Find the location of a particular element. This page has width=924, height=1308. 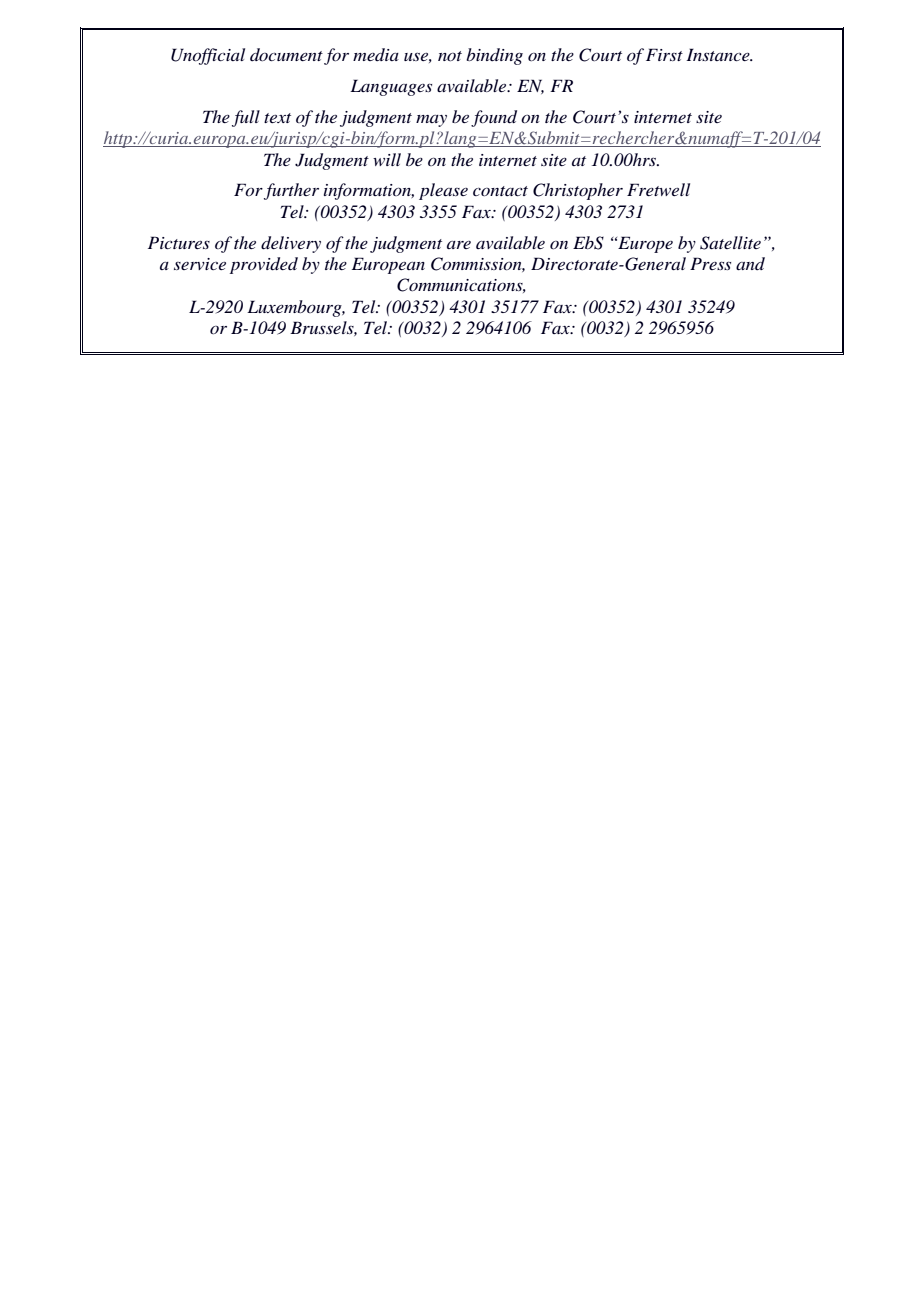

further is located at coordinates (291, 191).
